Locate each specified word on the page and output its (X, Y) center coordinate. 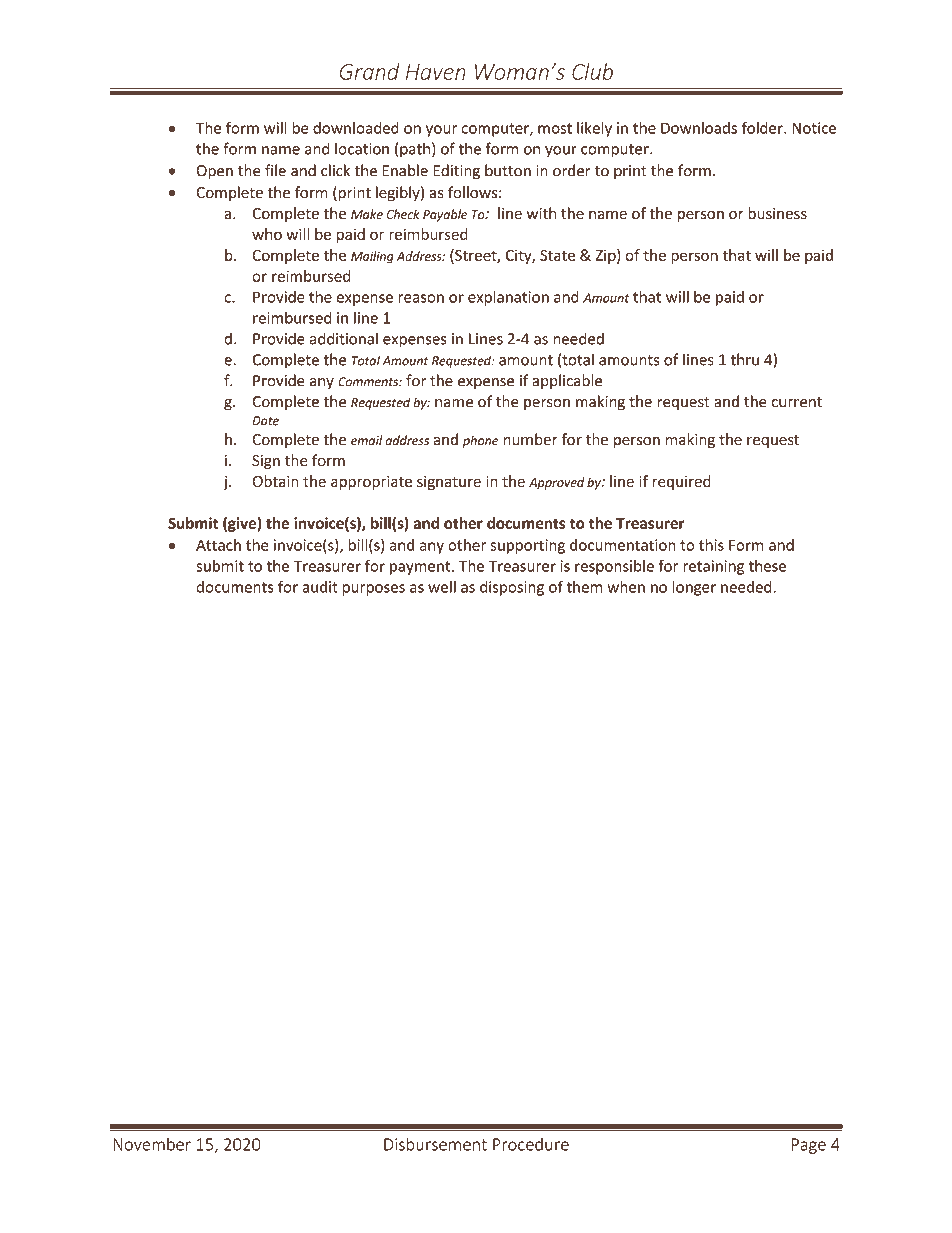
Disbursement (435, 1144)
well (442, 586)
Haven (435, 72)
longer (694, 588)
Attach (218, 545)
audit (320, 586)
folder (763, 127)
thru (744, 359)
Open (214, 172)
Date (265, 421)
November (152, 1144)
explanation (508, 298)
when (626, 586)
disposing (512, 588)
